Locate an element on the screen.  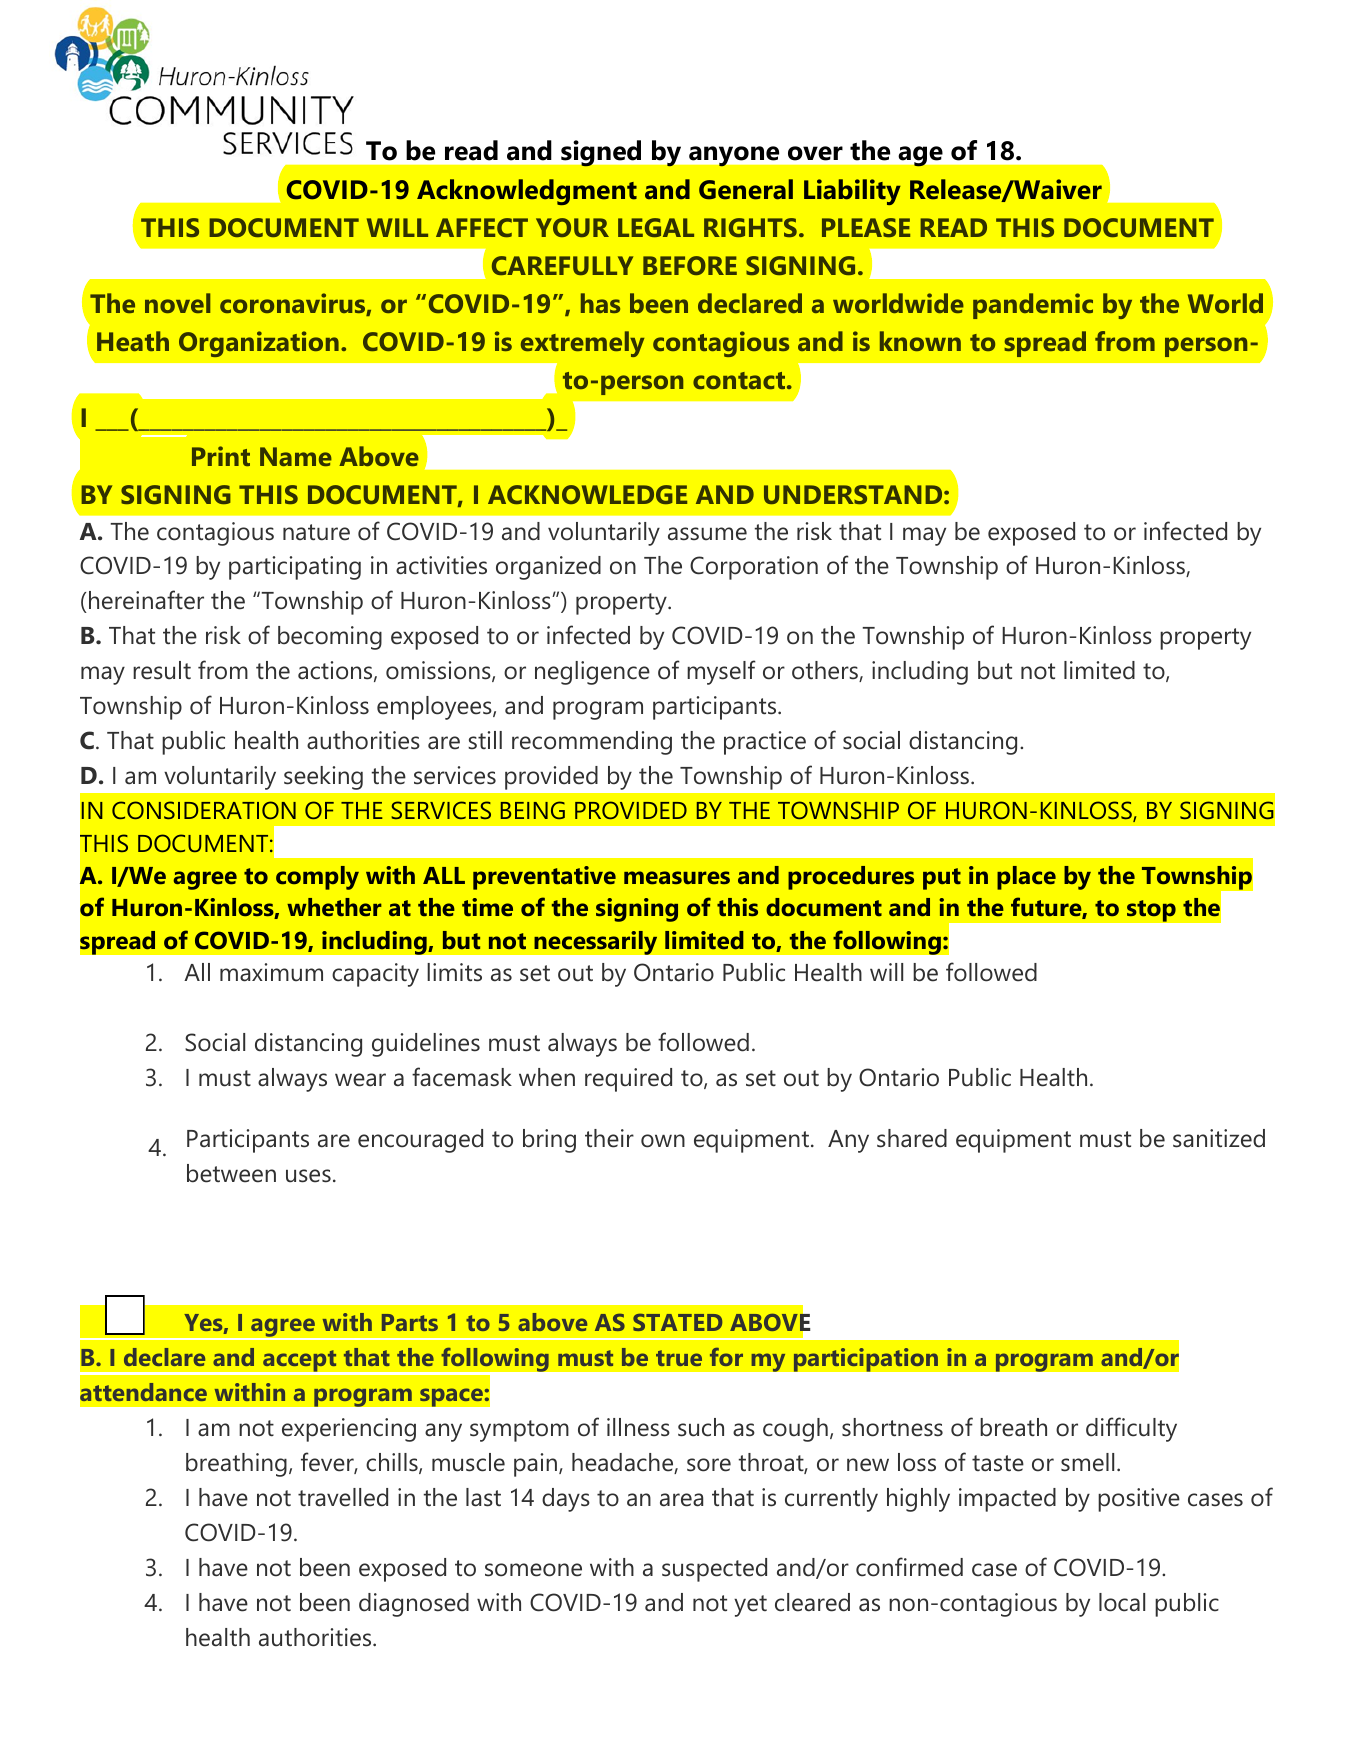
LEGAL is located at coordinates (656, 227).
